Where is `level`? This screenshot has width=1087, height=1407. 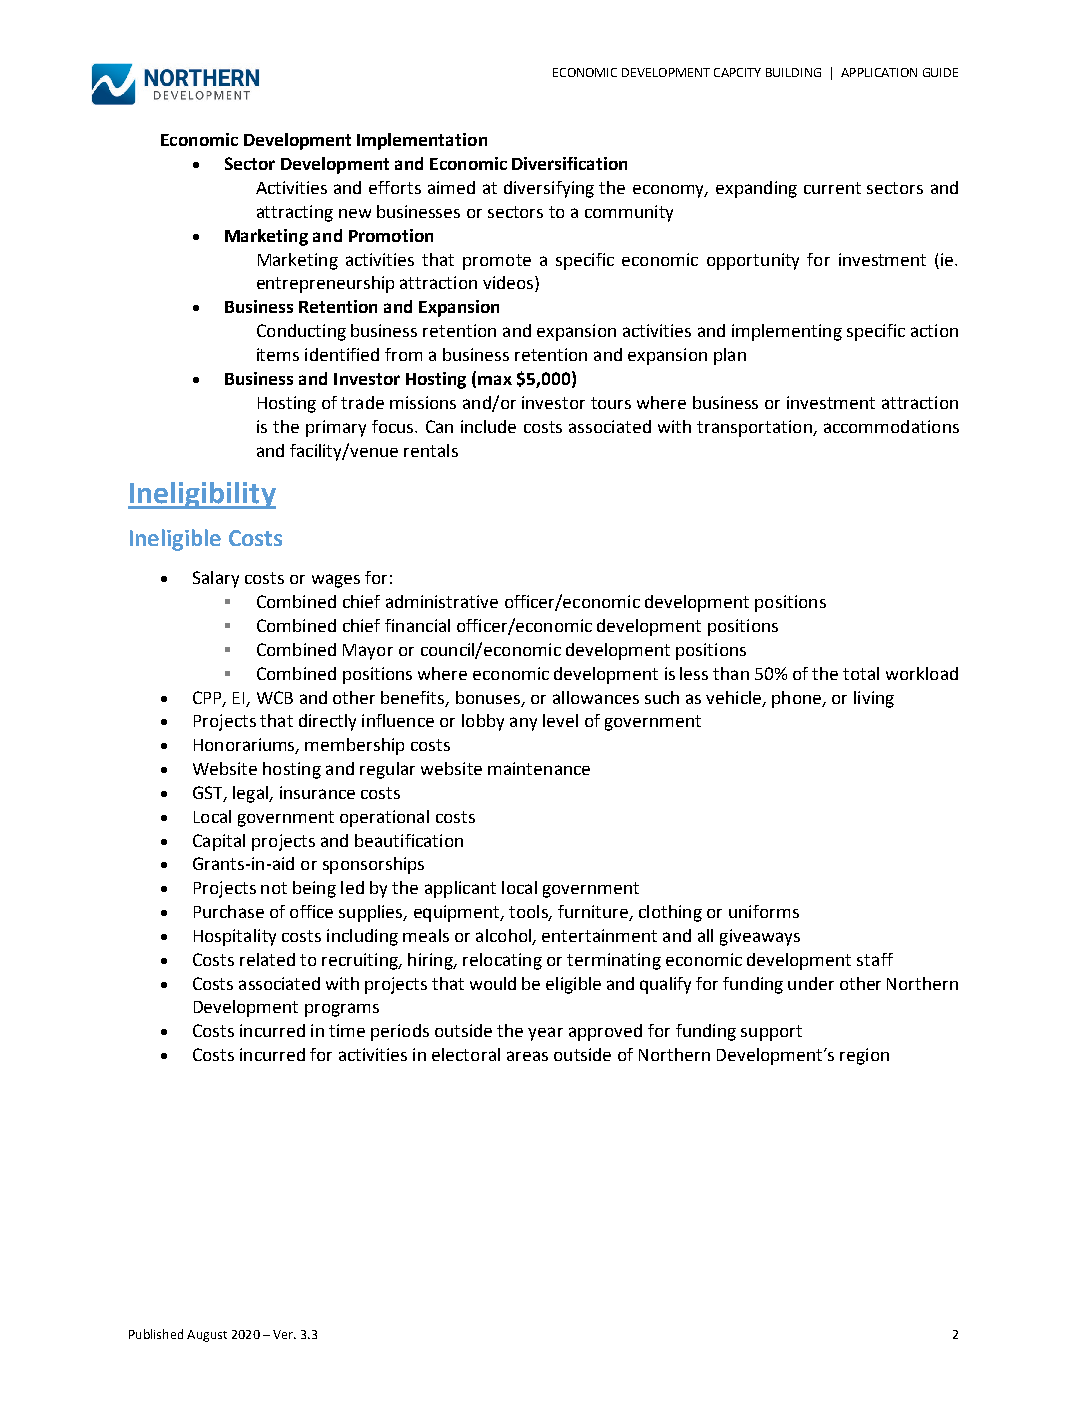
level is located at coordinates (560, 720).
